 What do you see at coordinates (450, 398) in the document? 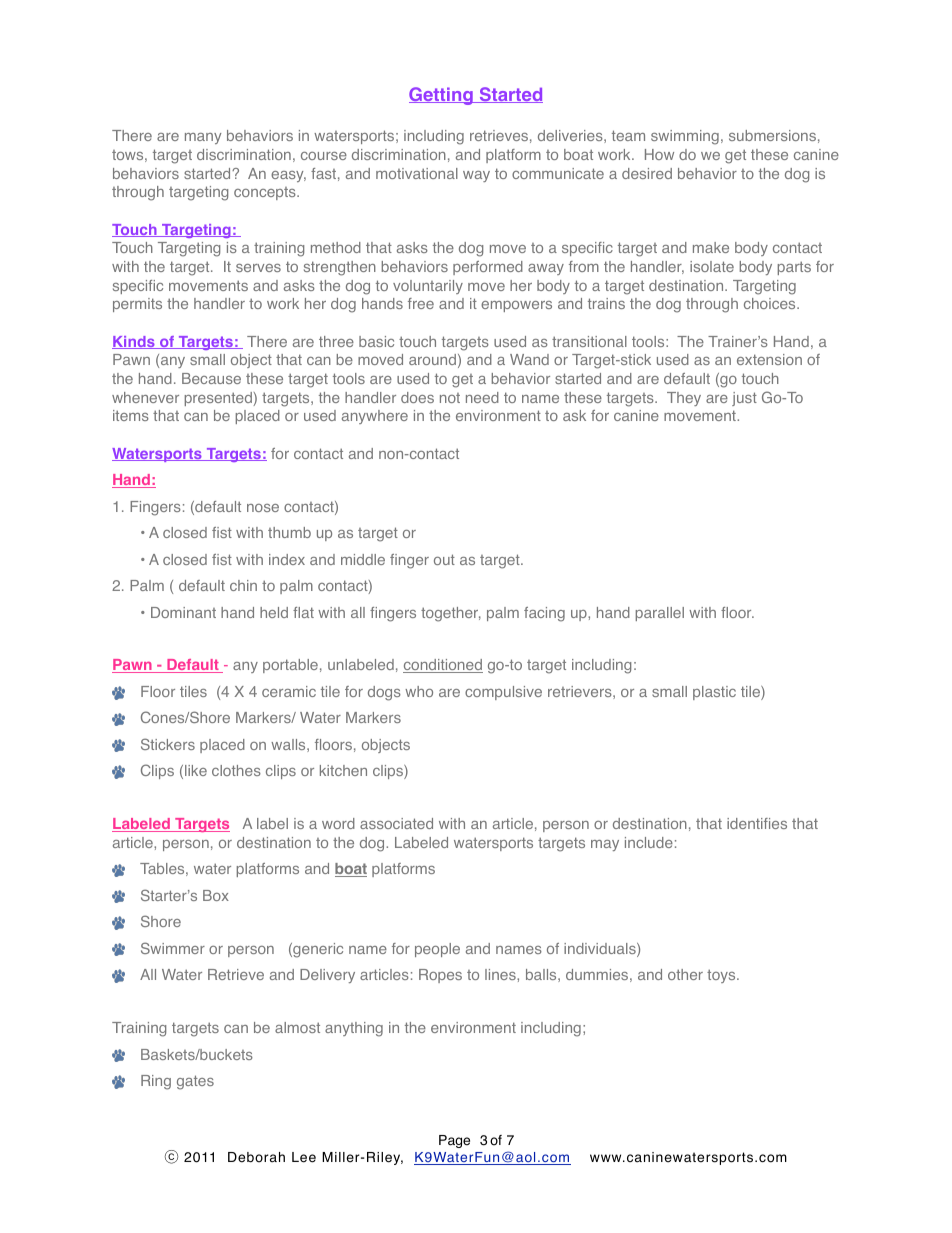
I see `not` at bounding box center [450, 398].
